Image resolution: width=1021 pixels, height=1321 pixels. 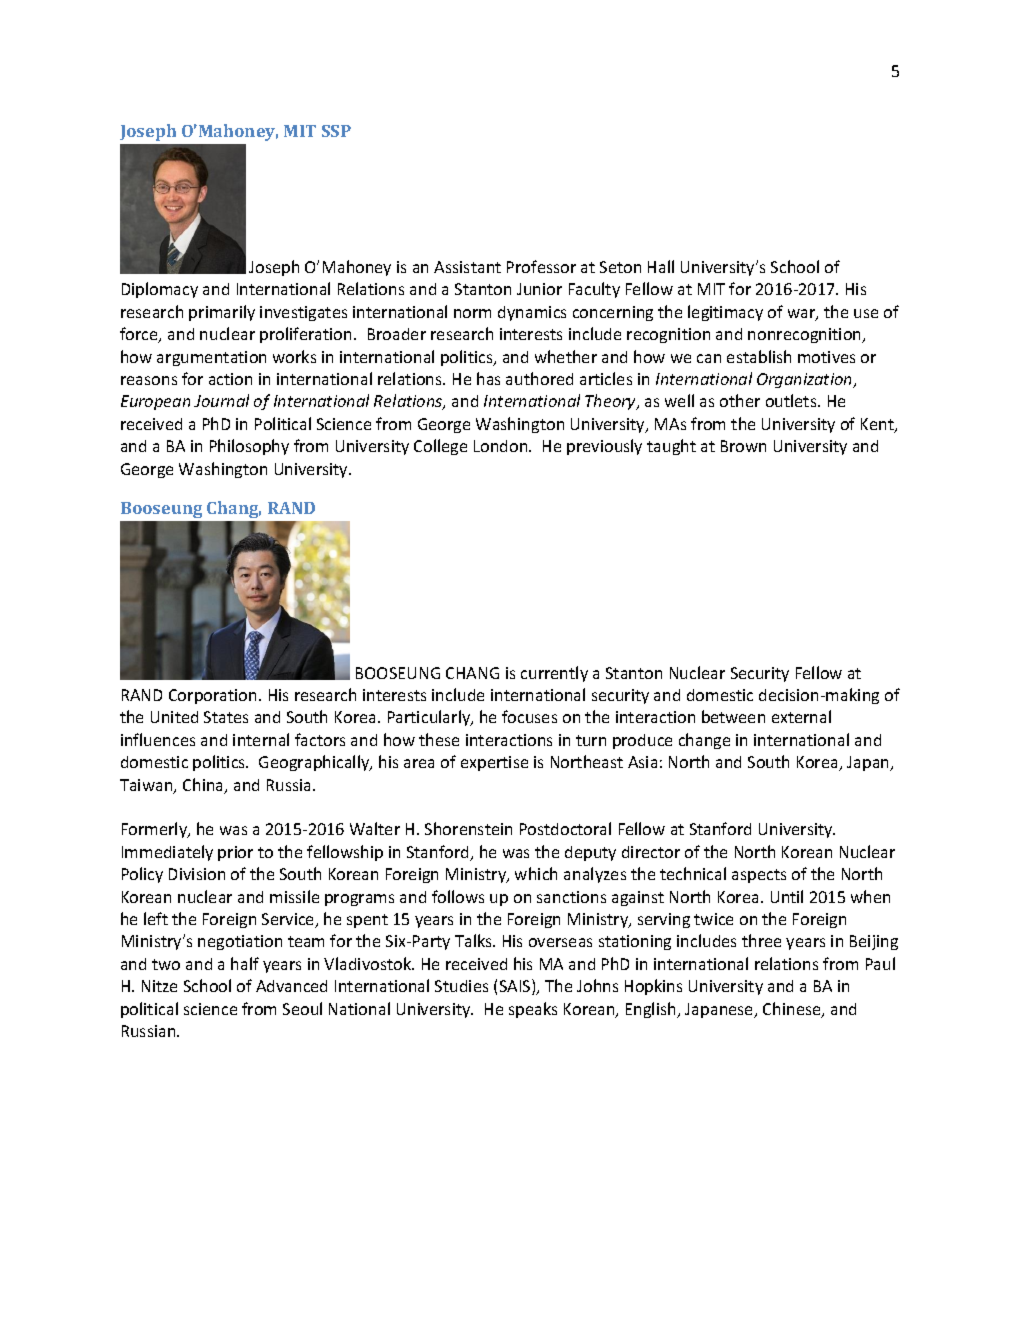 What do you see at coordinates (743, 446) in the screenshot?
I see `Brown` at bounding box center [743, 446].
